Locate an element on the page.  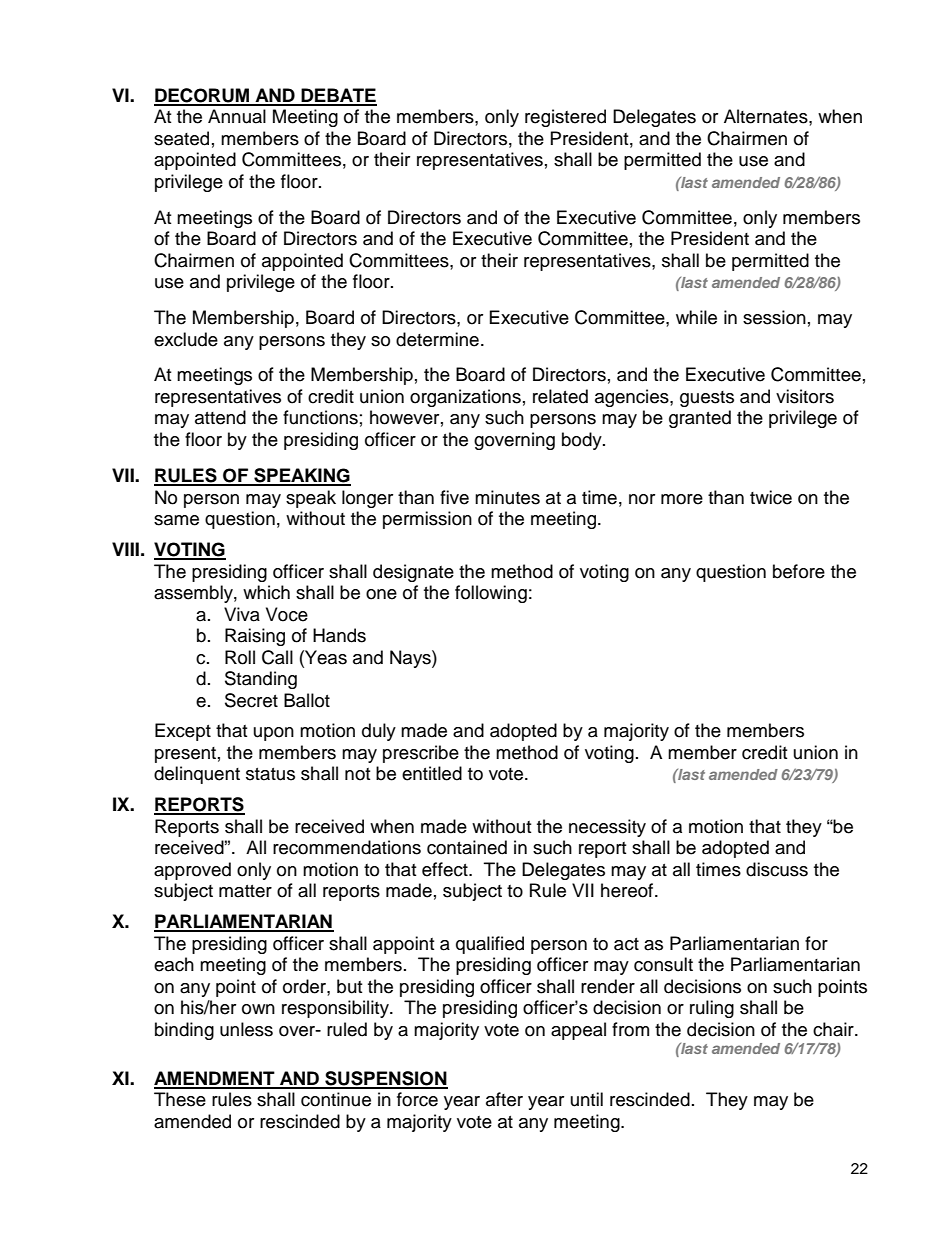
after is located at coordinates (504, 1099).
